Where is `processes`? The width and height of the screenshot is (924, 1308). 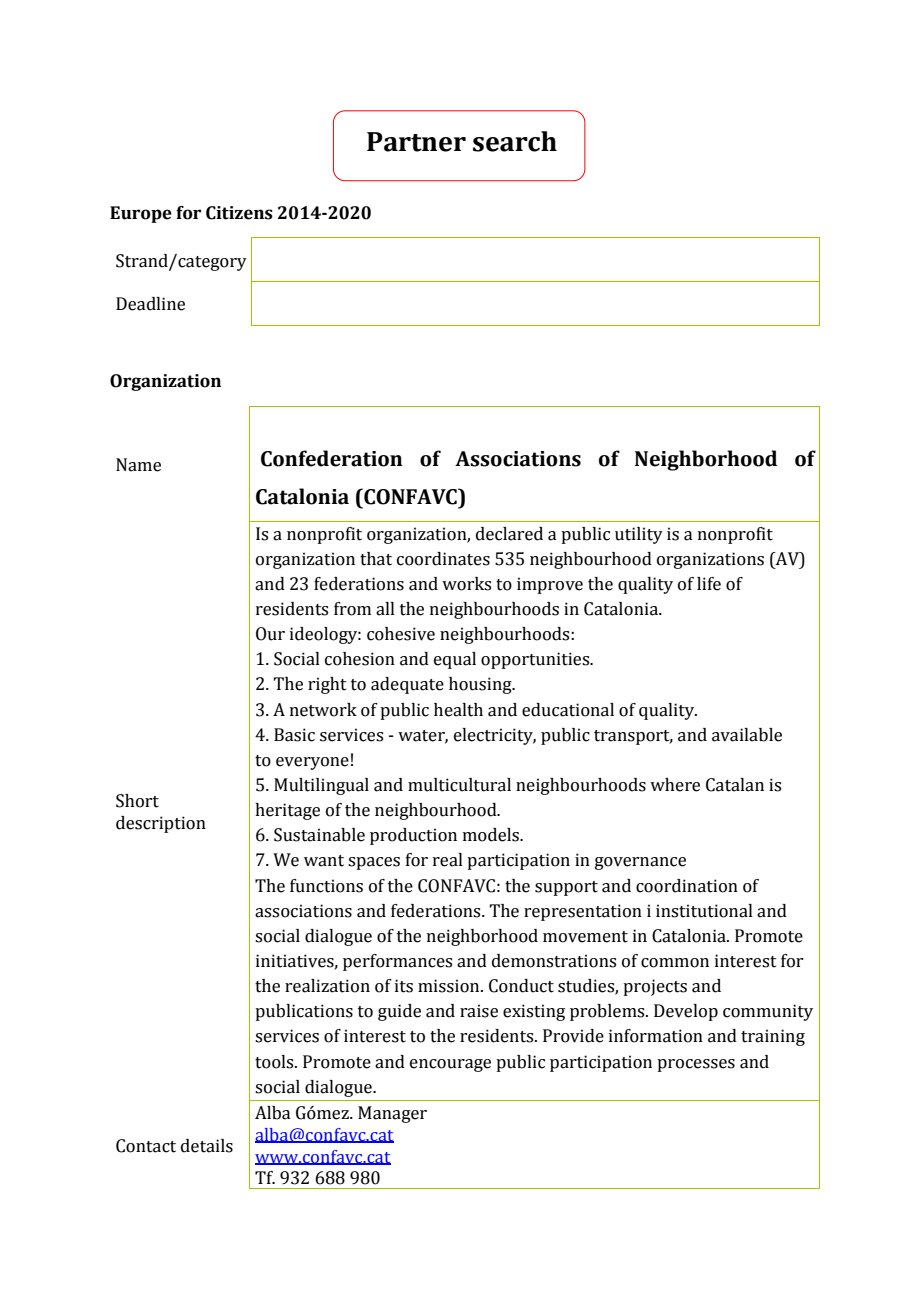
processes is located at coordinates (696, 1065).
